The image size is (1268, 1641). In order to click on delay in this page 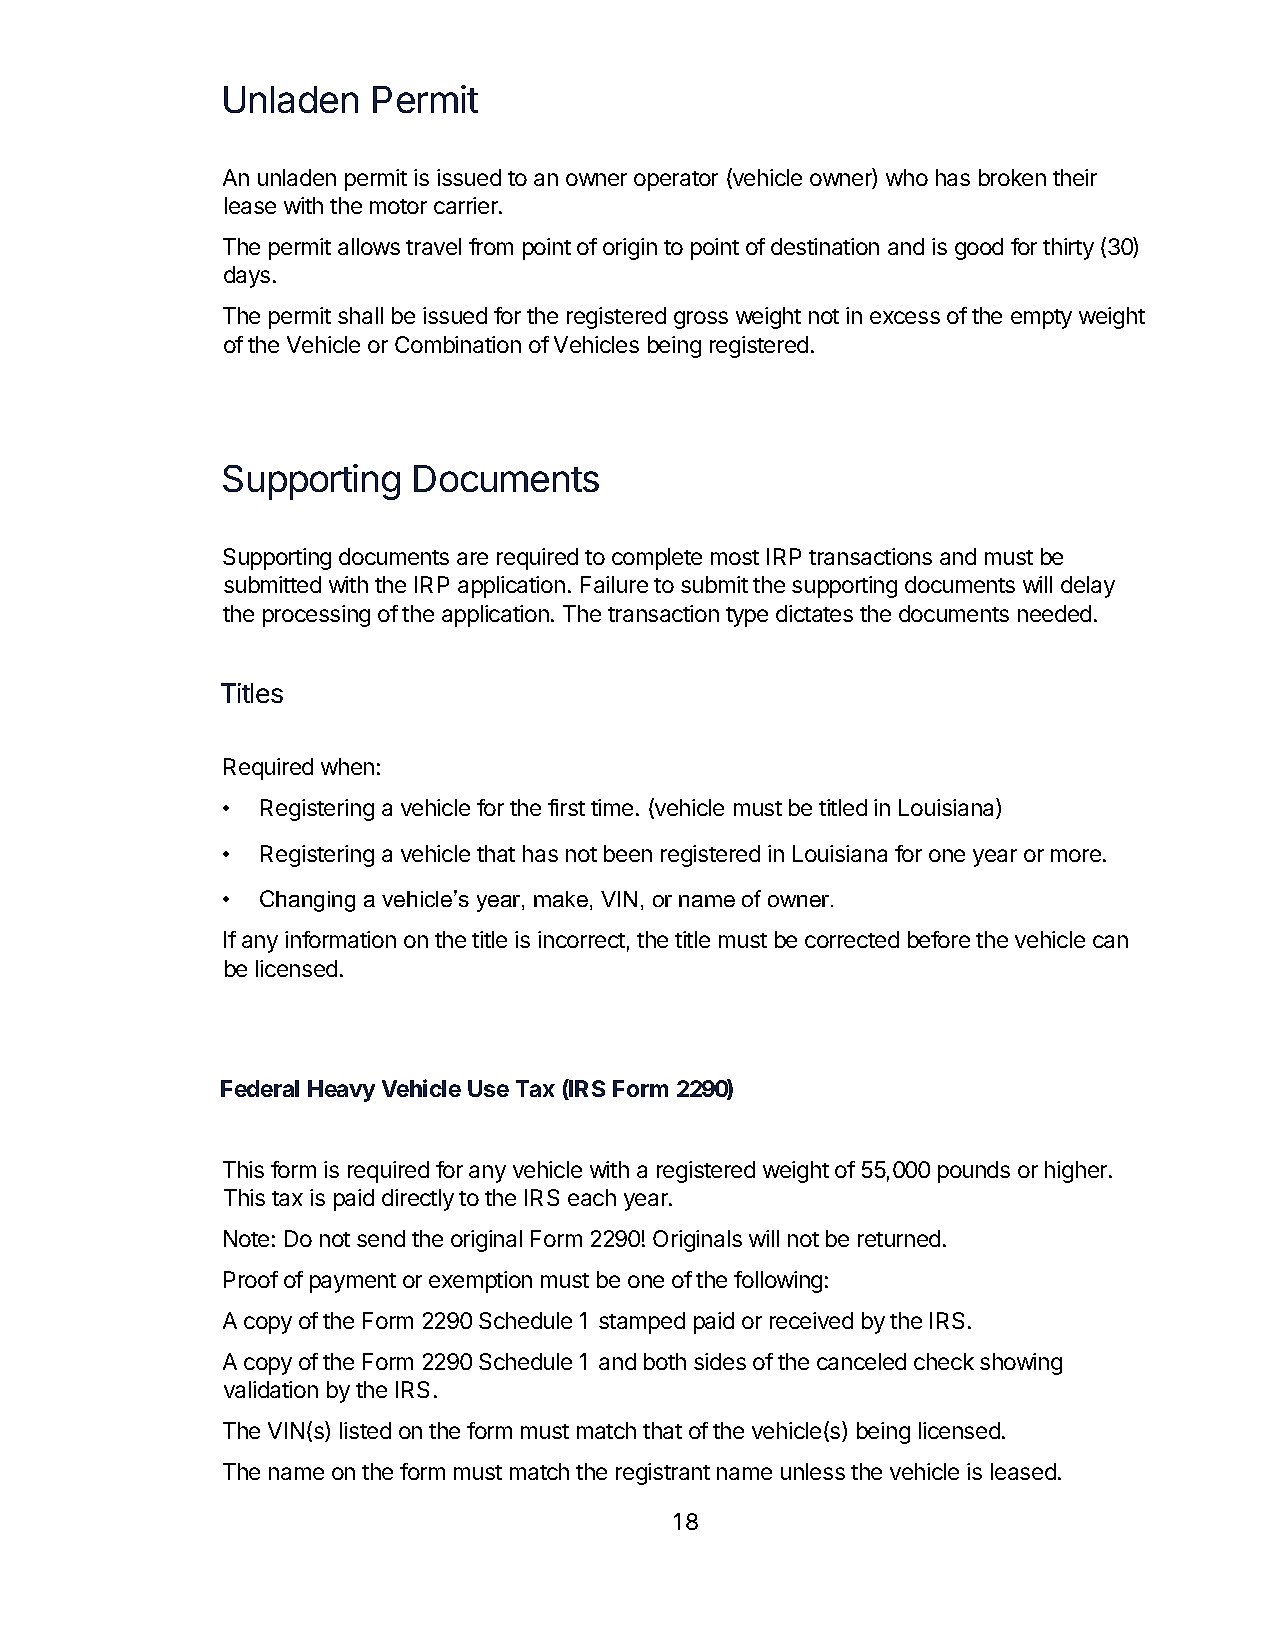, I will do `click(1088, 587)`.
